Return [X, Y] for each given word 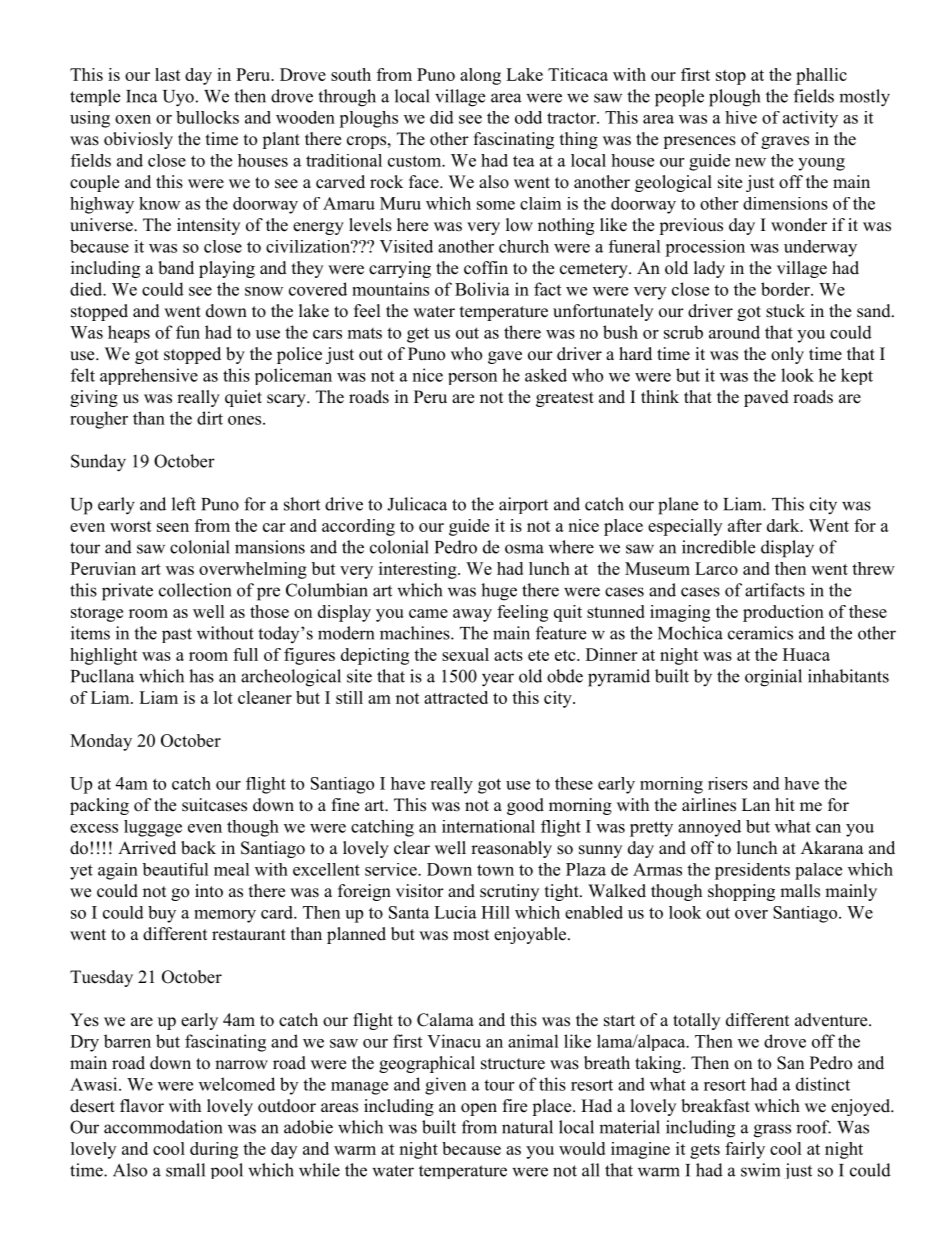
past [177, 635]
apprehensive [149, 376]
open [479, 1109]
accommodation [163, 1127]
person [472, 379]
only [787, 355]
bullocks [207, 117]
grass [772, 1131]
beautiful [175, 869]
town [495, 870]
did [442, 117]
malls [800, 891]
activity [810, 119]
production [783, 613]
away [472, 615]
